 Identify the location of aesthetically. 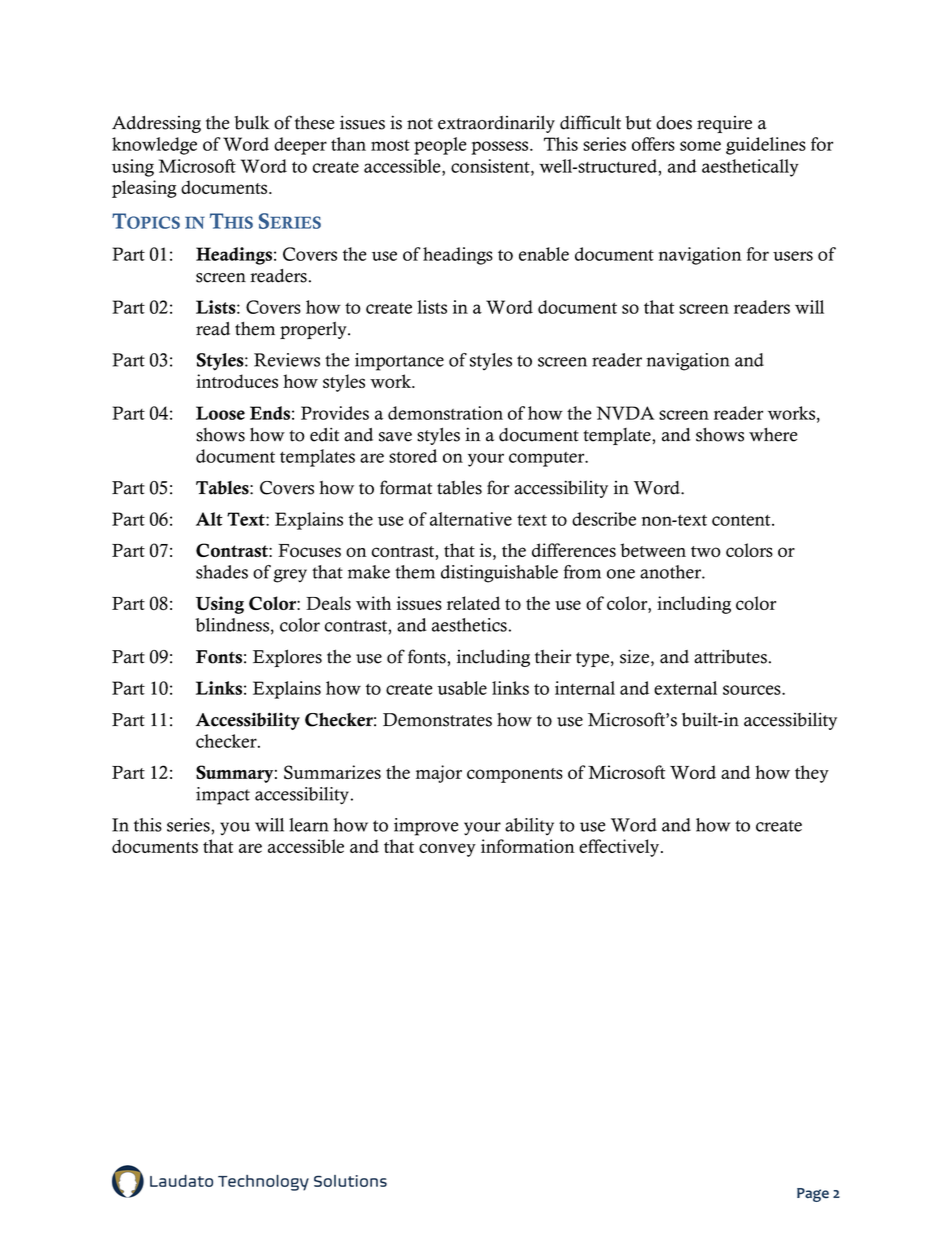
(750, 168).
